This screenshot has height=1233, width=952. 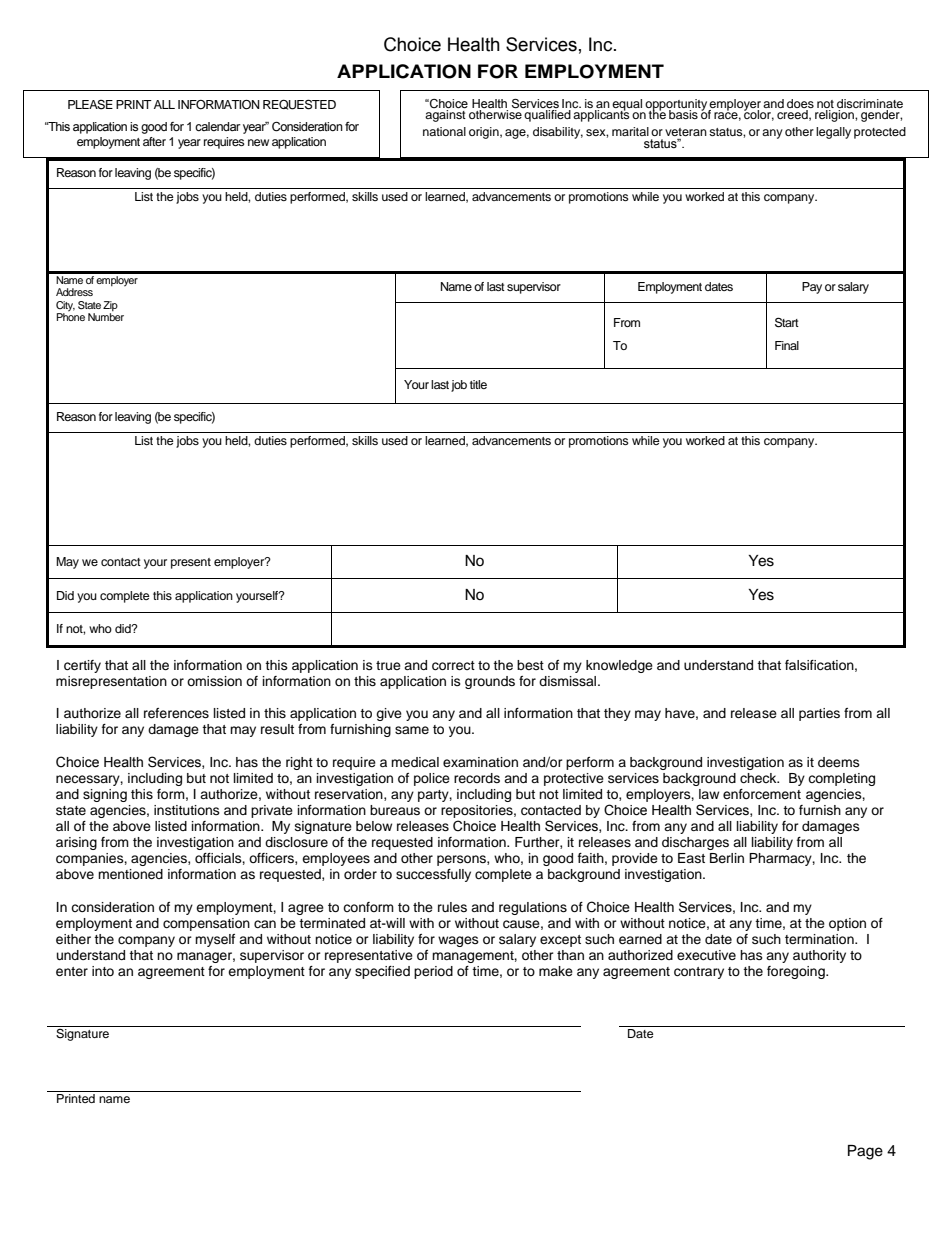 What do you see at coordinates (187, 810) in the screenshot?
I see `institutions` at bounding box center [187, 810].
